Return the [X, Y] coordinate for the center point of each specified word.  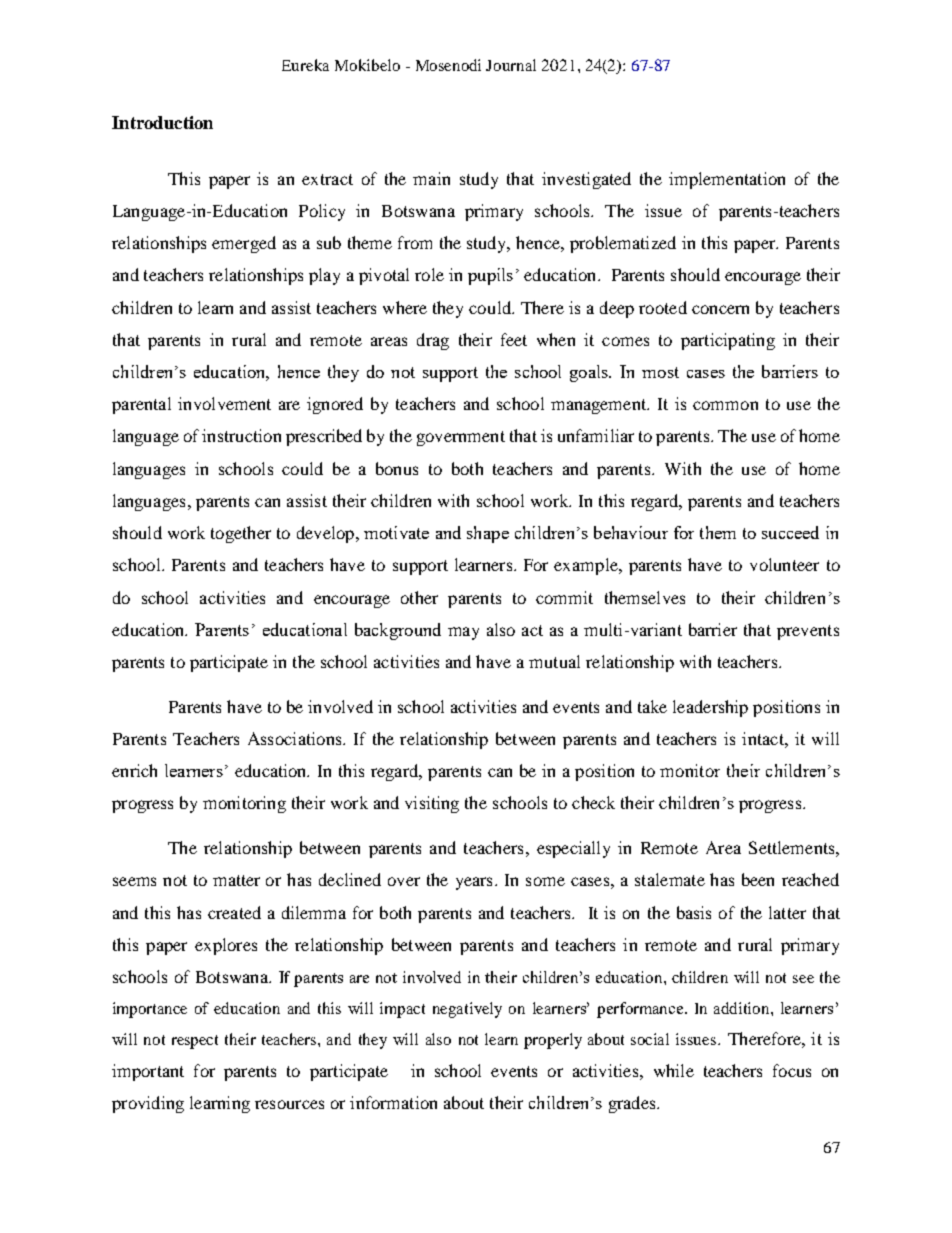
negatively [467, 1010]
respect [195, 1042]
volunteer [784, 564]
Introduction [162, 122]
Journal [511, 65]
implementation [727, 180]
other [419, 597]
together [241, 534]
